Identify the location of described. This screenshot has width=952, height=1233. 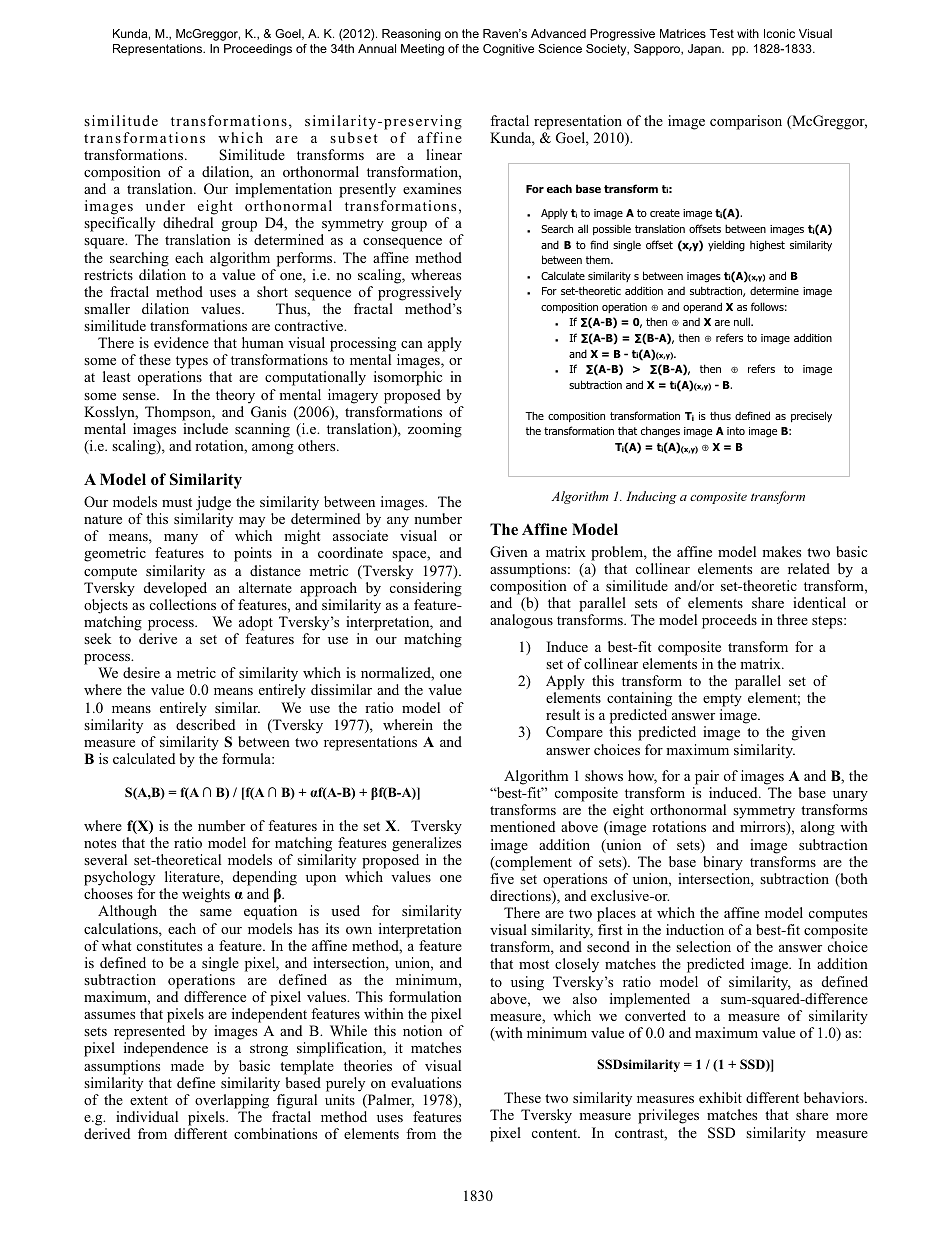
(205, 724).
